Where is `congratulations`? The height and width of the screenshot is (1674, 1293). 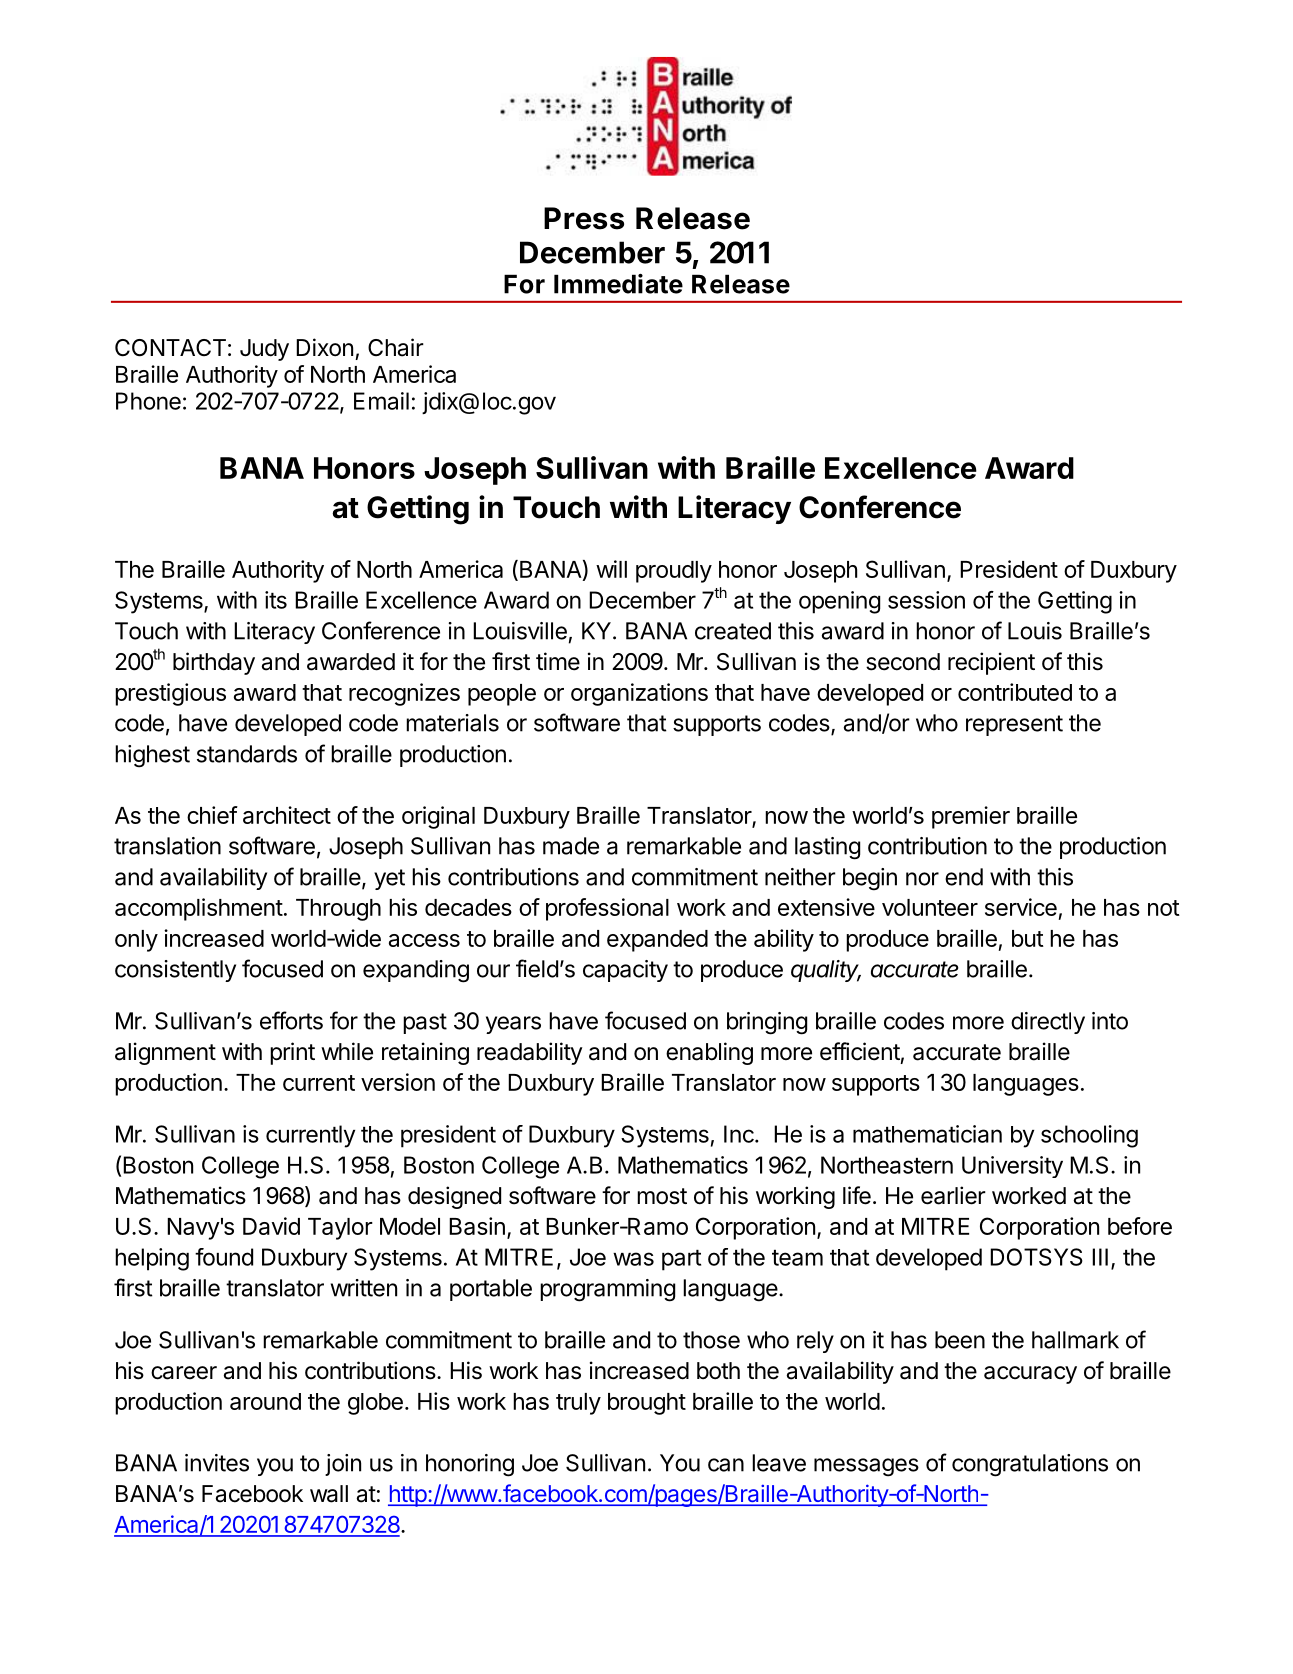
congratulations is located at coordinates (1030, 1465).
